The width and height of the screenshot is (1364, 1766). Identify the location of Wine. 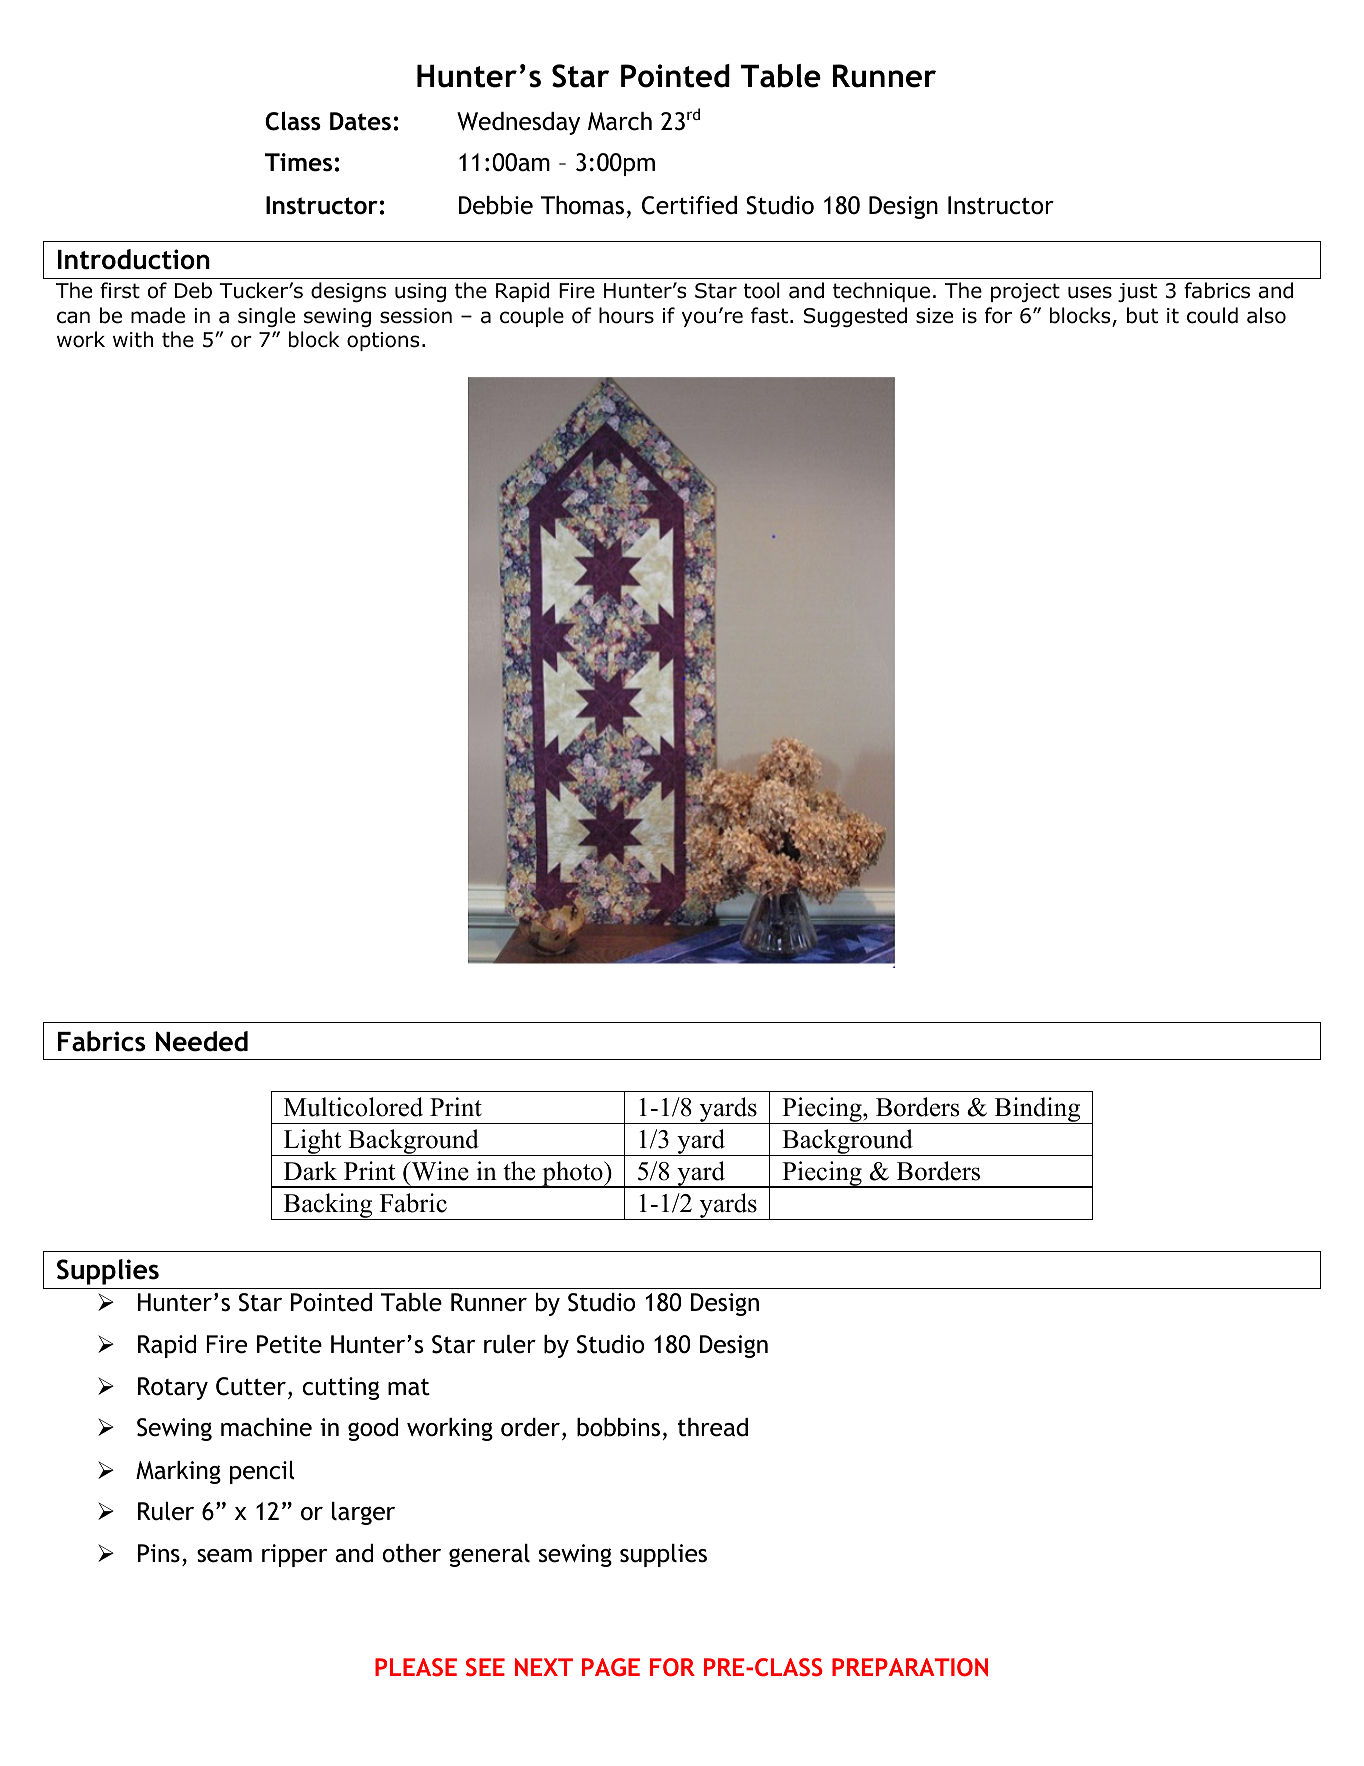
(439, 1171).
